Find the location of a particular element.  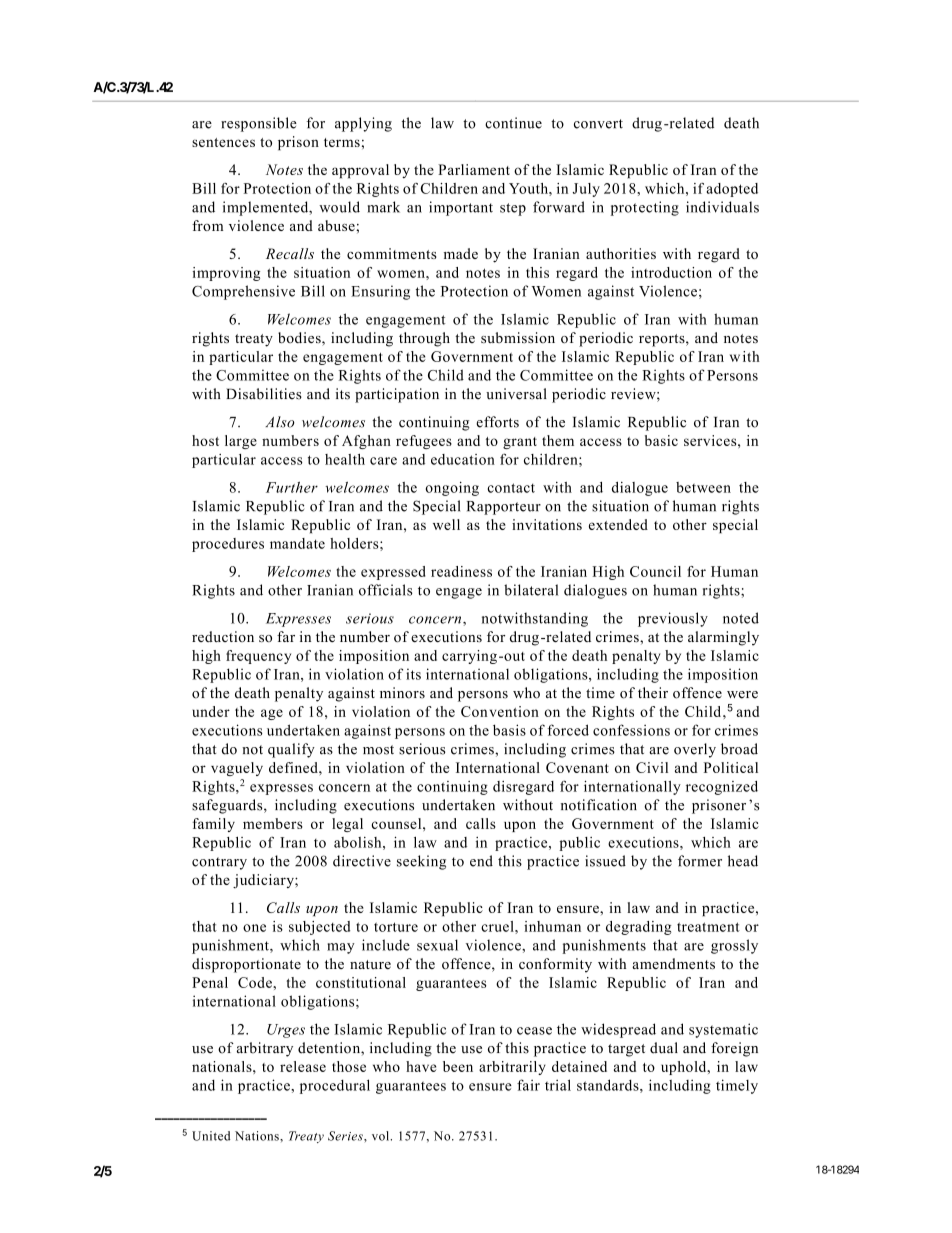

sexual is located at coordinates (437, 945).
